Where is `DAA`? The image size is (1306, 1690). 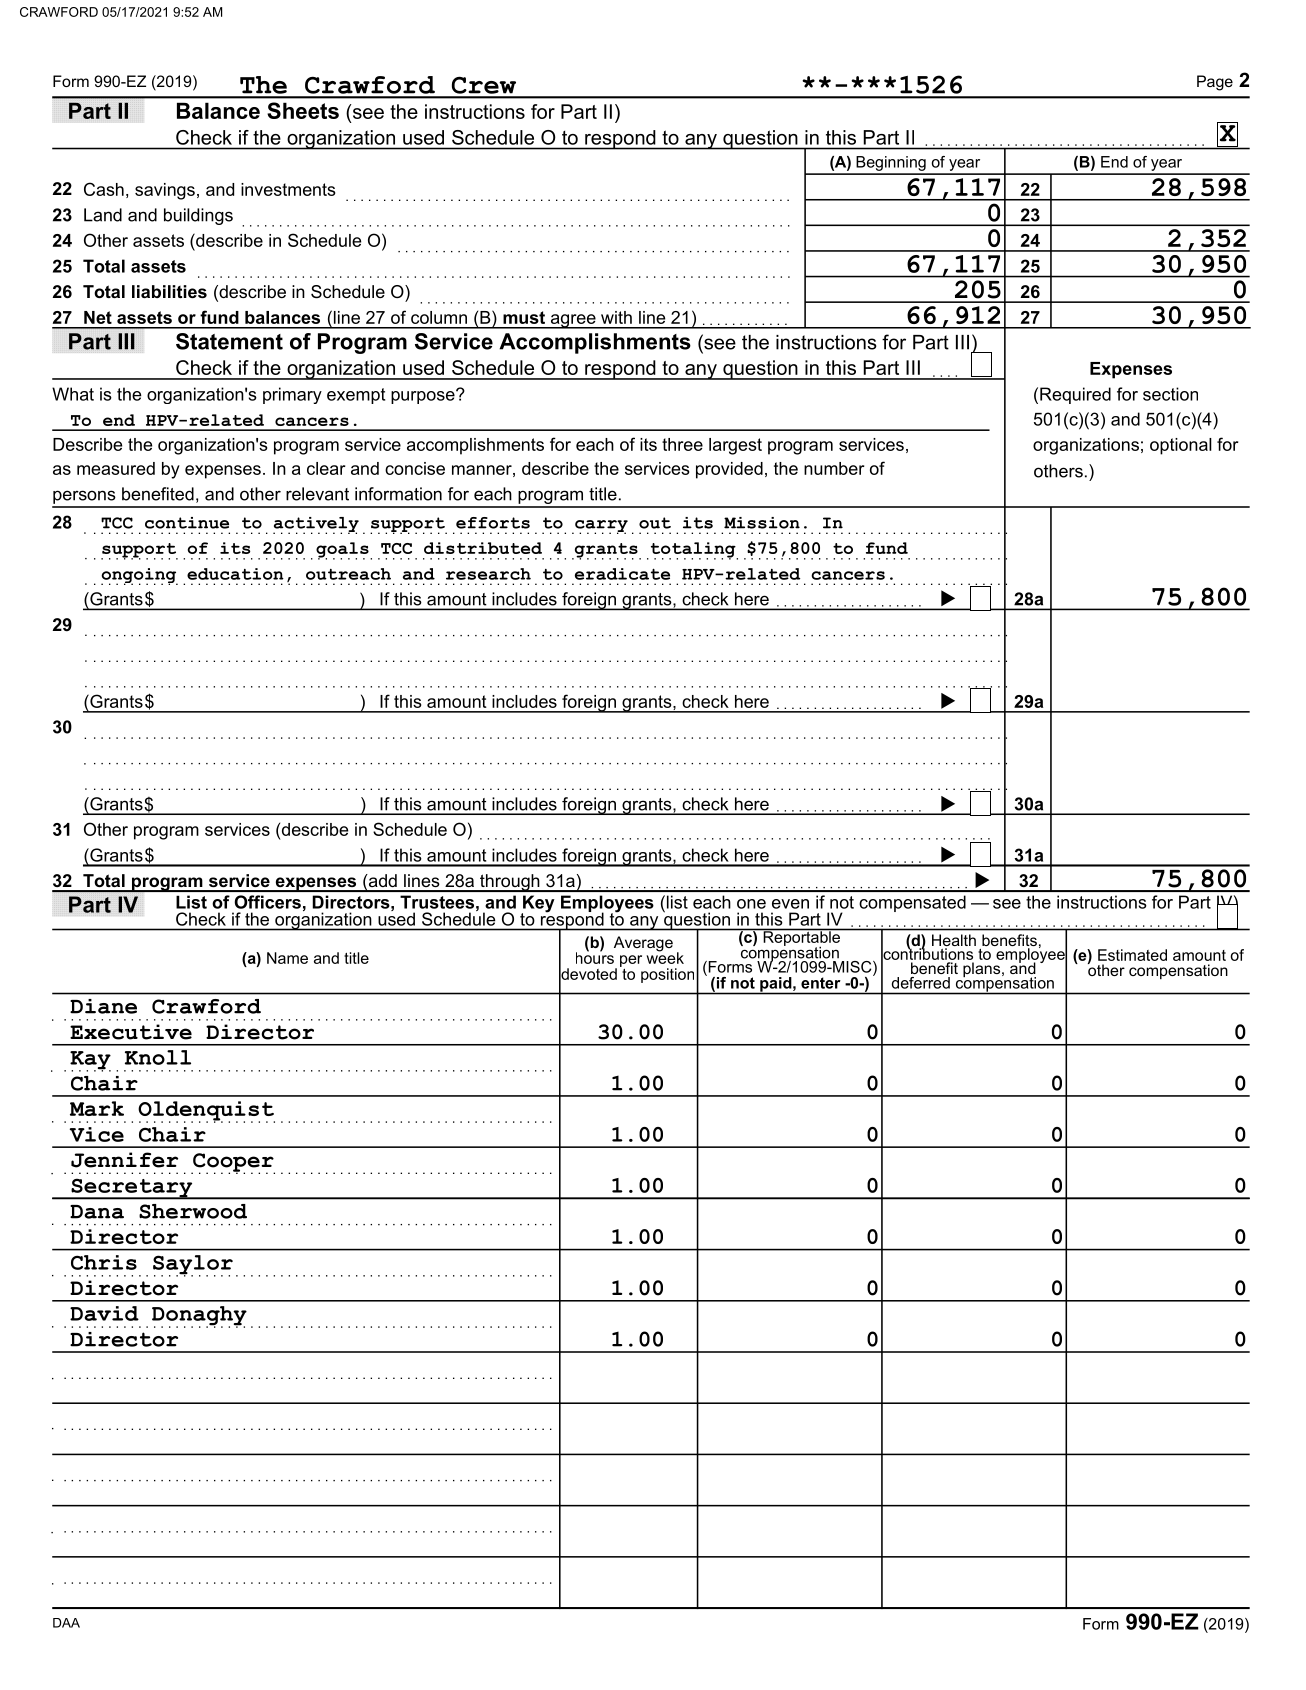 DAA is located at coordinates (66, 1623).
